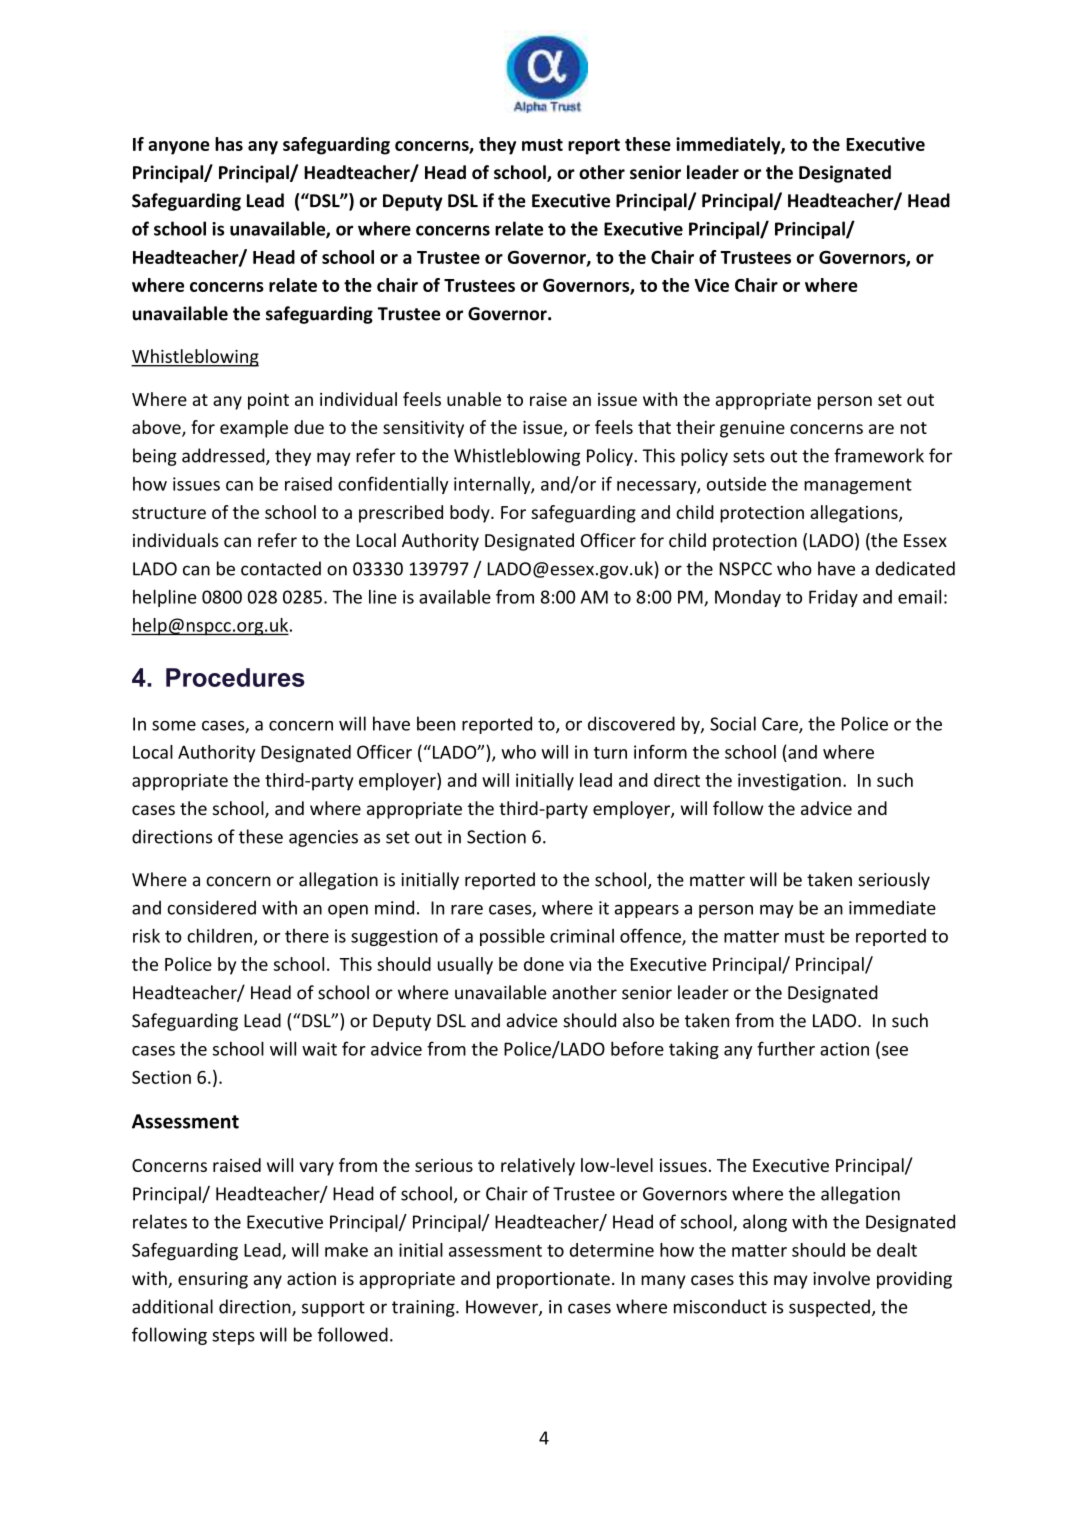  I want to click on genuine, so click(752, 429).
